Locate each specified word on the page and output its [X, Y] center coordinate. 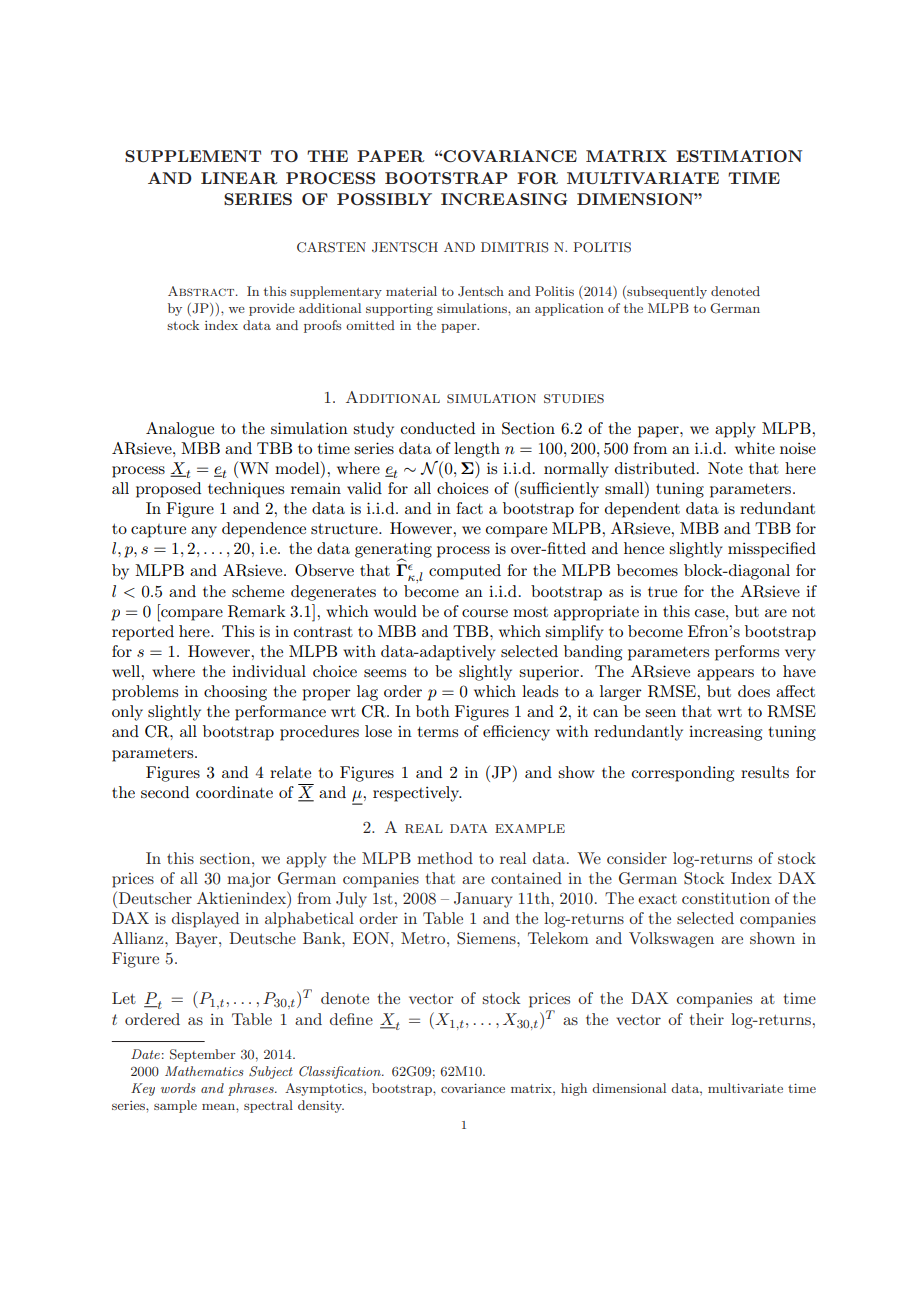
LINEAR [239, 178]
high [574, 1089]
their [707, 1019]
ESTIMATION [739, 156]
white [755, 448]
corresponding [683, 774]
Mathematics [204, 1071]
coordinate [234, 792]
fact [469, 508]
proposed [168, 490]
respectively [417, 794]
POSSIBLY [384, 199]
